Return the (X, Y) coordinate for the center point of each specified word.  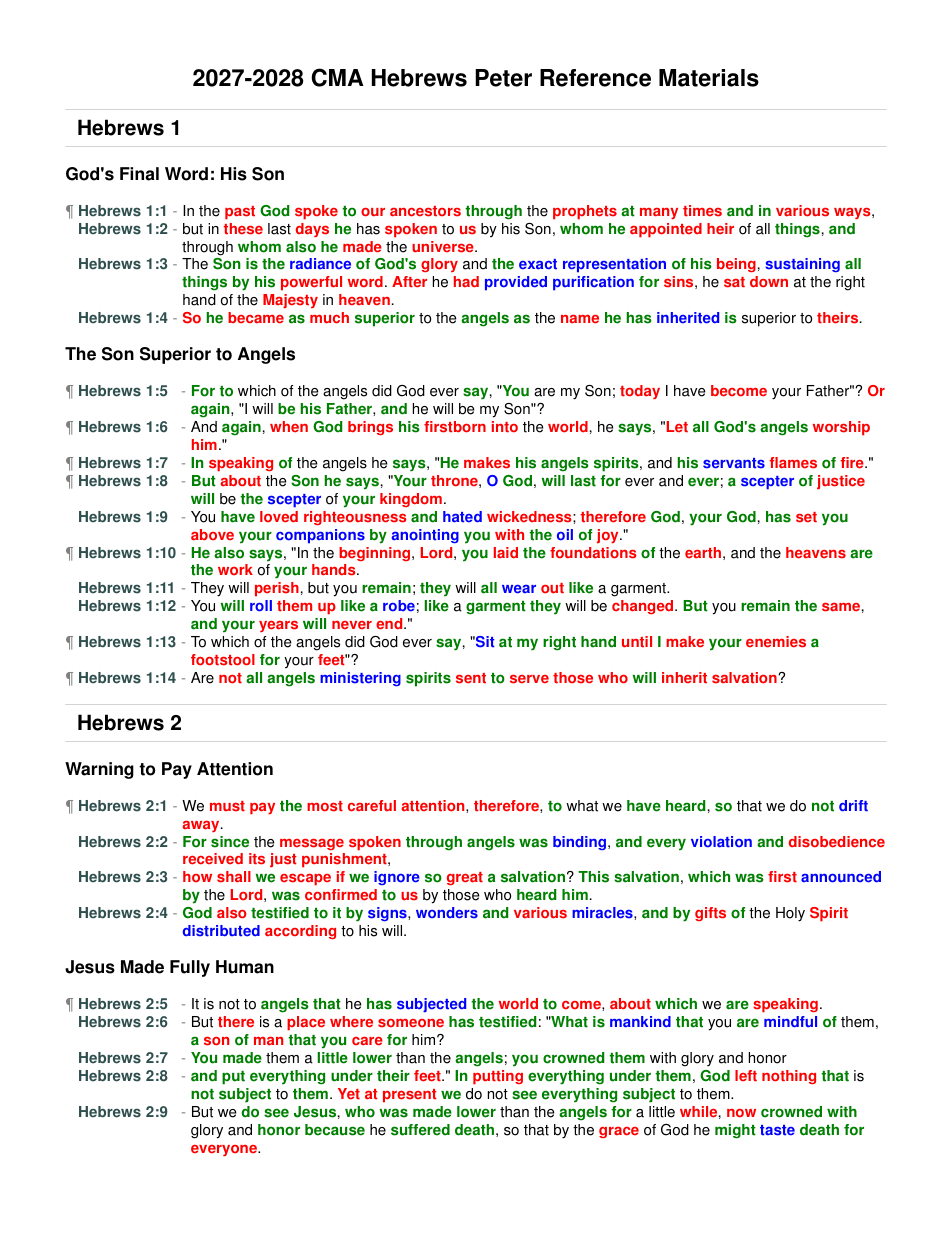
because (335, 1130)
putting (498, 1077)
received (213, 859)
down (769, 282)
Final (139, 174)
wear (519, 589)
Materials (709, 78)
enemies (776, 642)
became (256, 317)
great (465, 878)
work (235, 569)
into (505, 427)
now (741, 1113)
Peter (503, 78)
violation (721, 842)
